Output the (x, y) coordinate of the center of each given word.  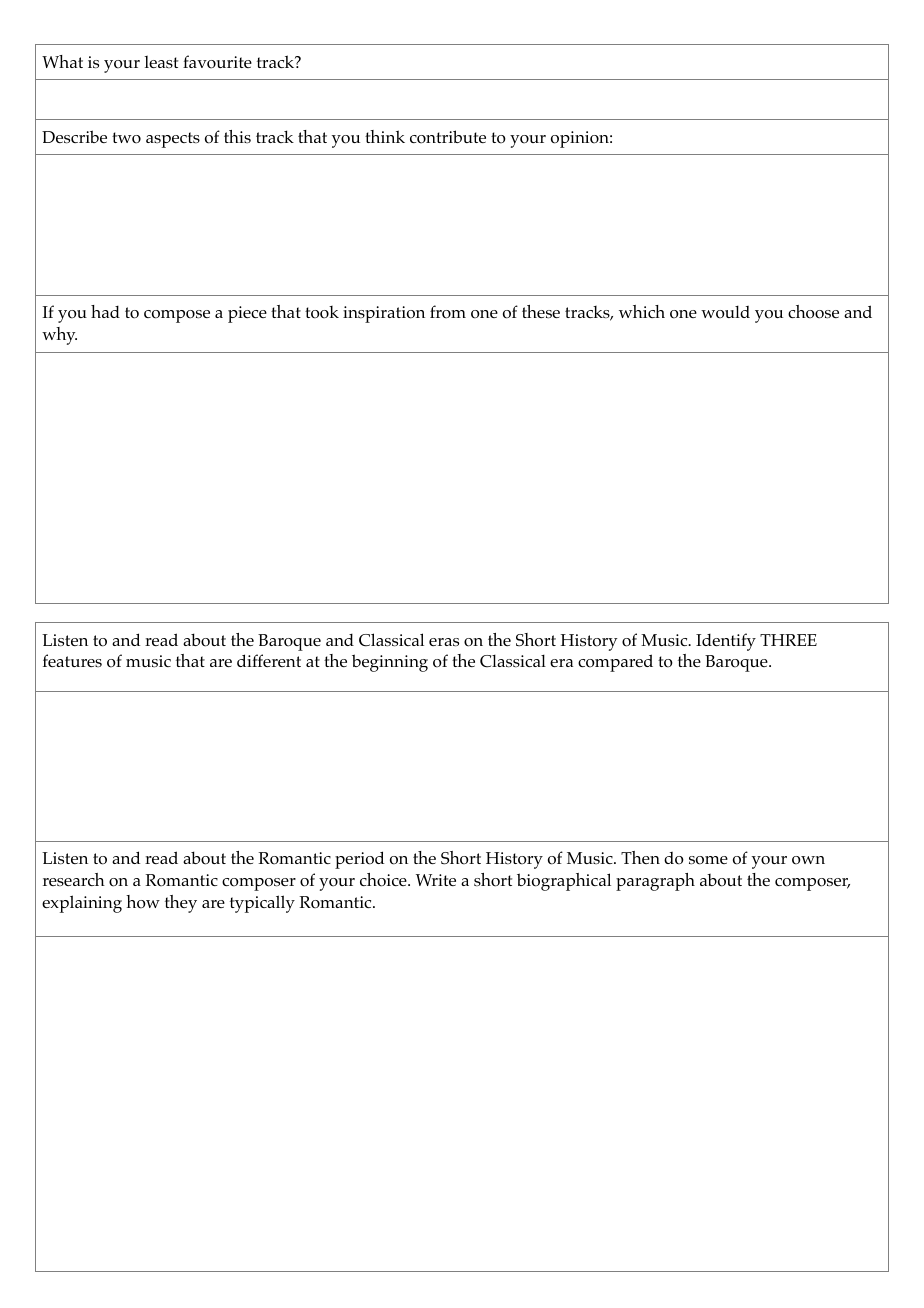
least (161, 62)
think (385, 136)
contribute (448, 137)
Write (436, 880)
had (105, 311)
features (72, 660)
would (725, 312)
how (143, 902)
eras (444, 642)
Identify (726, 642)
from (448, 312)
